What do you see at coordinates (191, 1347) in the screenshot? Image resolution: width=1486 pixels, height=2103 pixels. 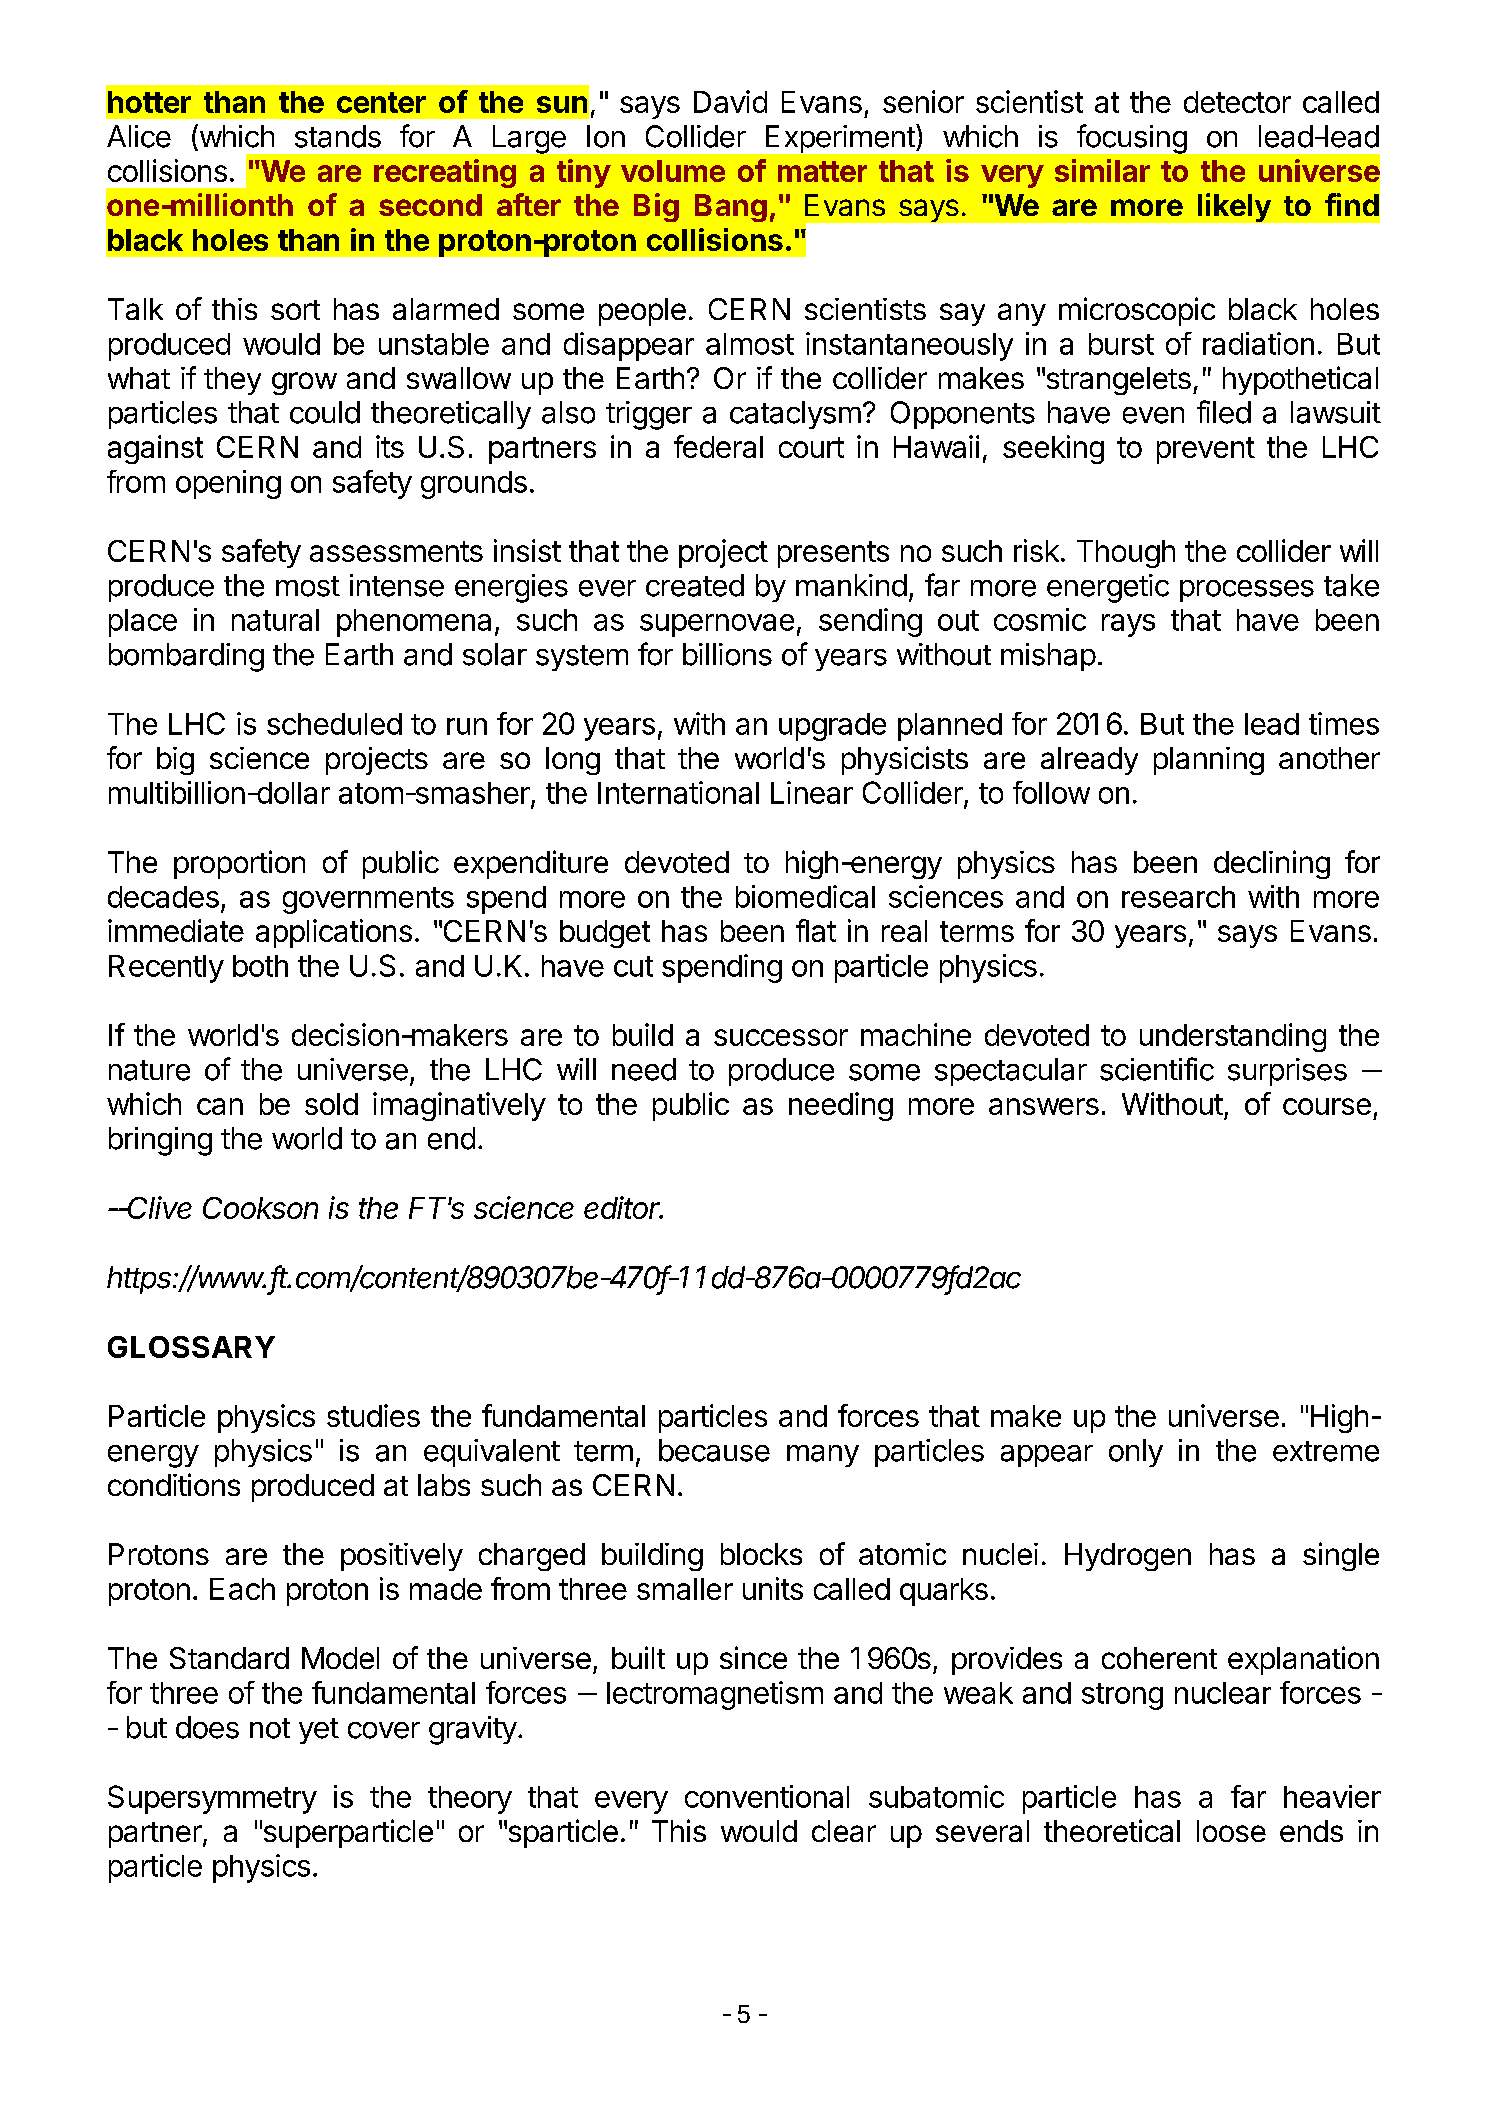 I see `GLOSSARY` at bounding box center [191, 1347].
